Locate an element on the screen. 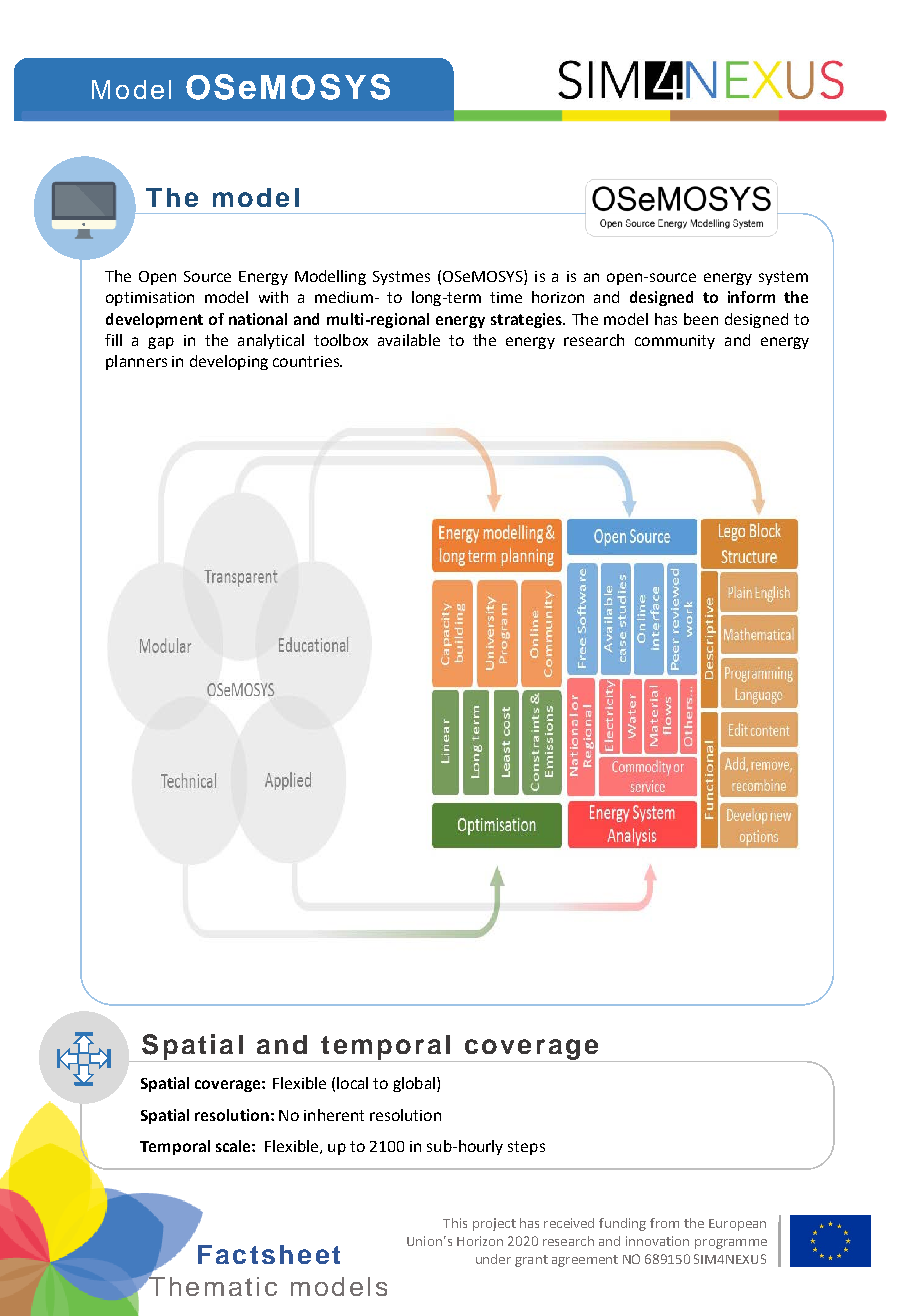 The width and height of the screenshot is (911, 1316). global is located at coordinates (414, 1084).
